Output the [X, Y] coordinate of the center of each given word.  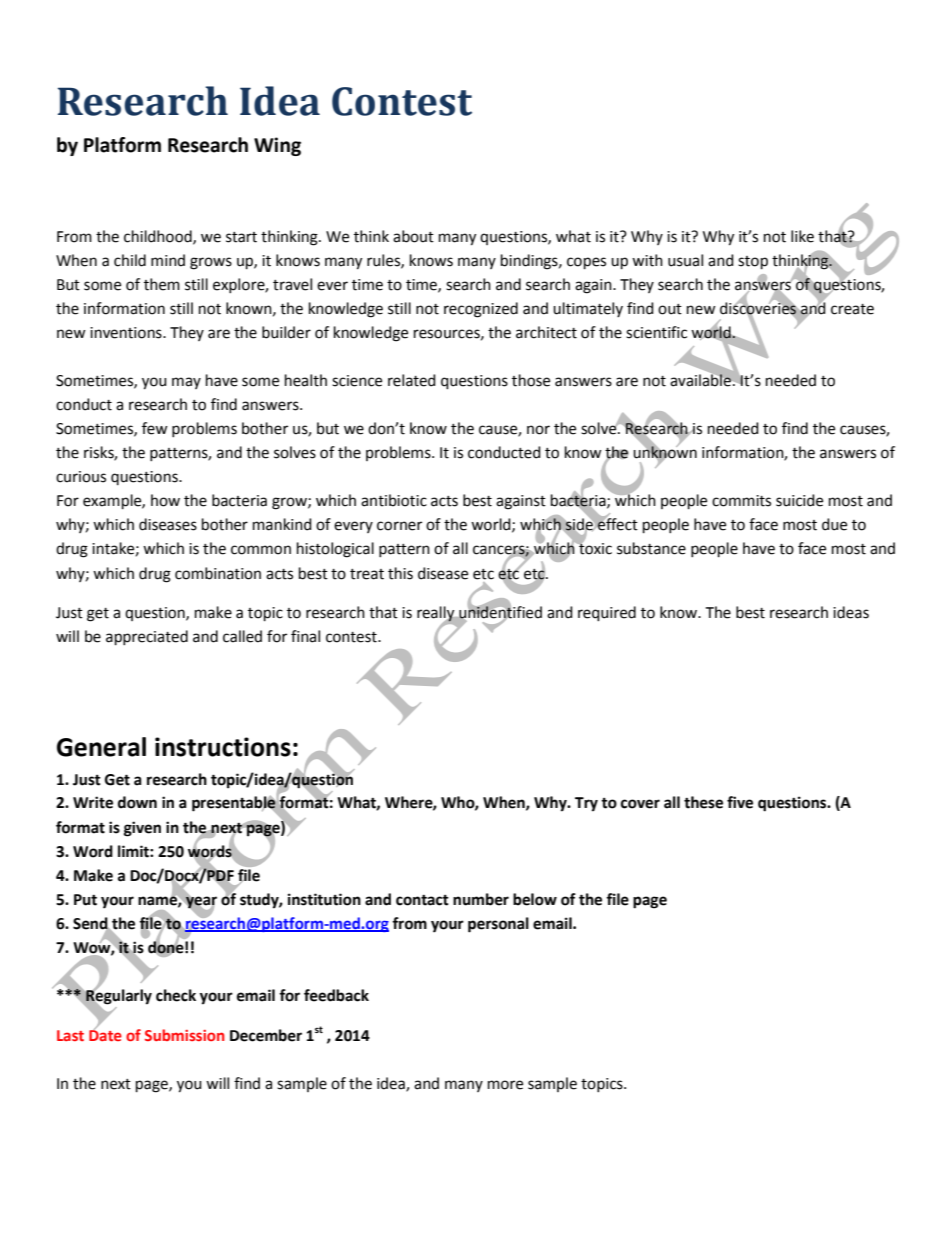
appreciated [147, 638]
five [740, 802]
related [412, 380]
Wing [277, 146]
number [481, 899]
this [400, 573]
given [142, 829]
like [802, 236]
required [607, 614]
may [186, 383]
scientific [656, 332]
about [413, 236]
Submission [185, 1035]
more [505, 1085]
